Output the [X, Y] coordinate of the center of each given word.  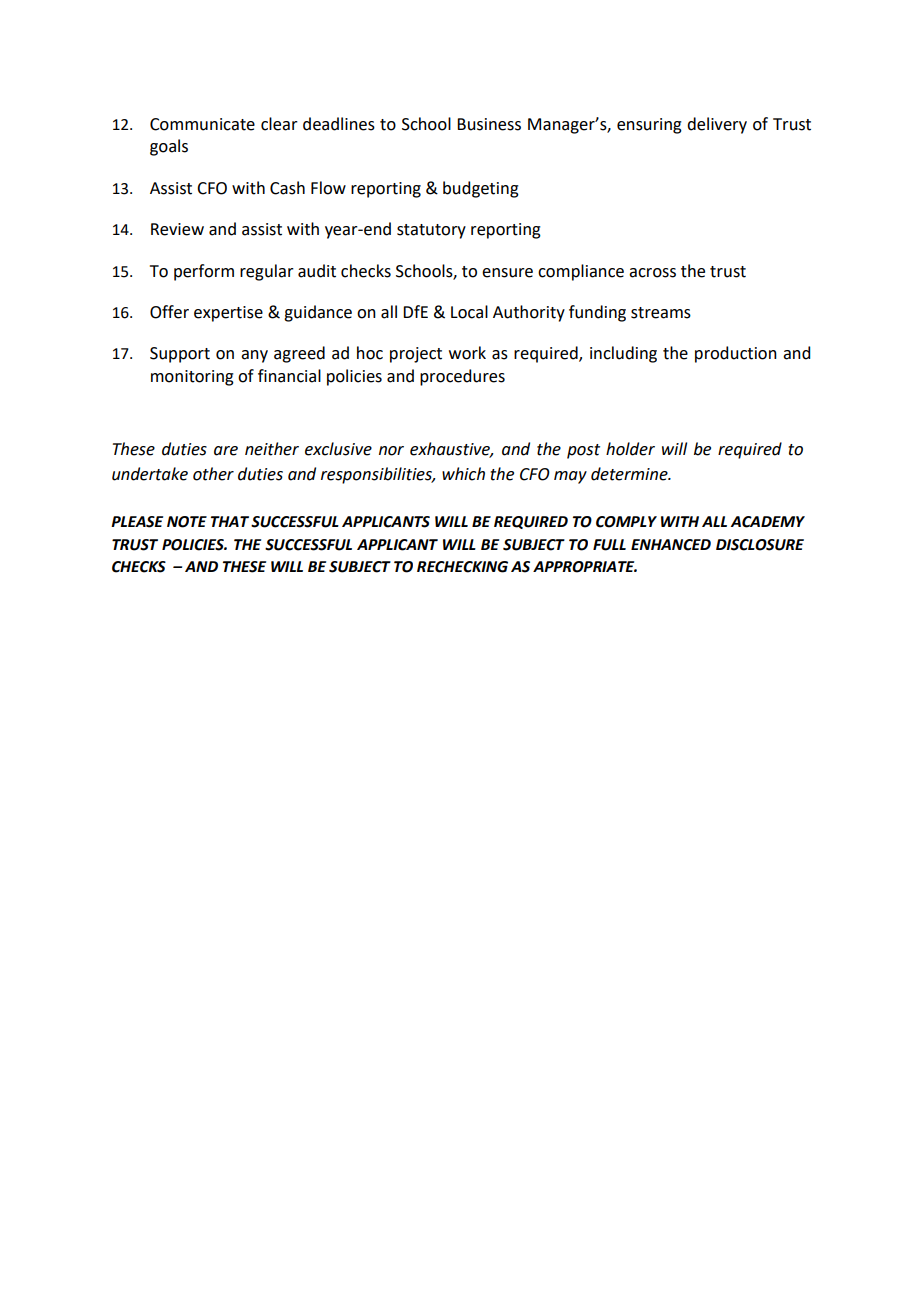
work [467, 353]
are [226, 451]
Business [489, 124]
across [652, 273]
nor [391, 451]
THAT [230, 521]
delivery [717, 125]
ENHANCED [671, 545]
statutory [431, 231]
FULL [609, 545]
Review [177, 229]
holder [630, 449]
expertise [228, 314]
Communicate [202, 124]
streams [661, 313]
